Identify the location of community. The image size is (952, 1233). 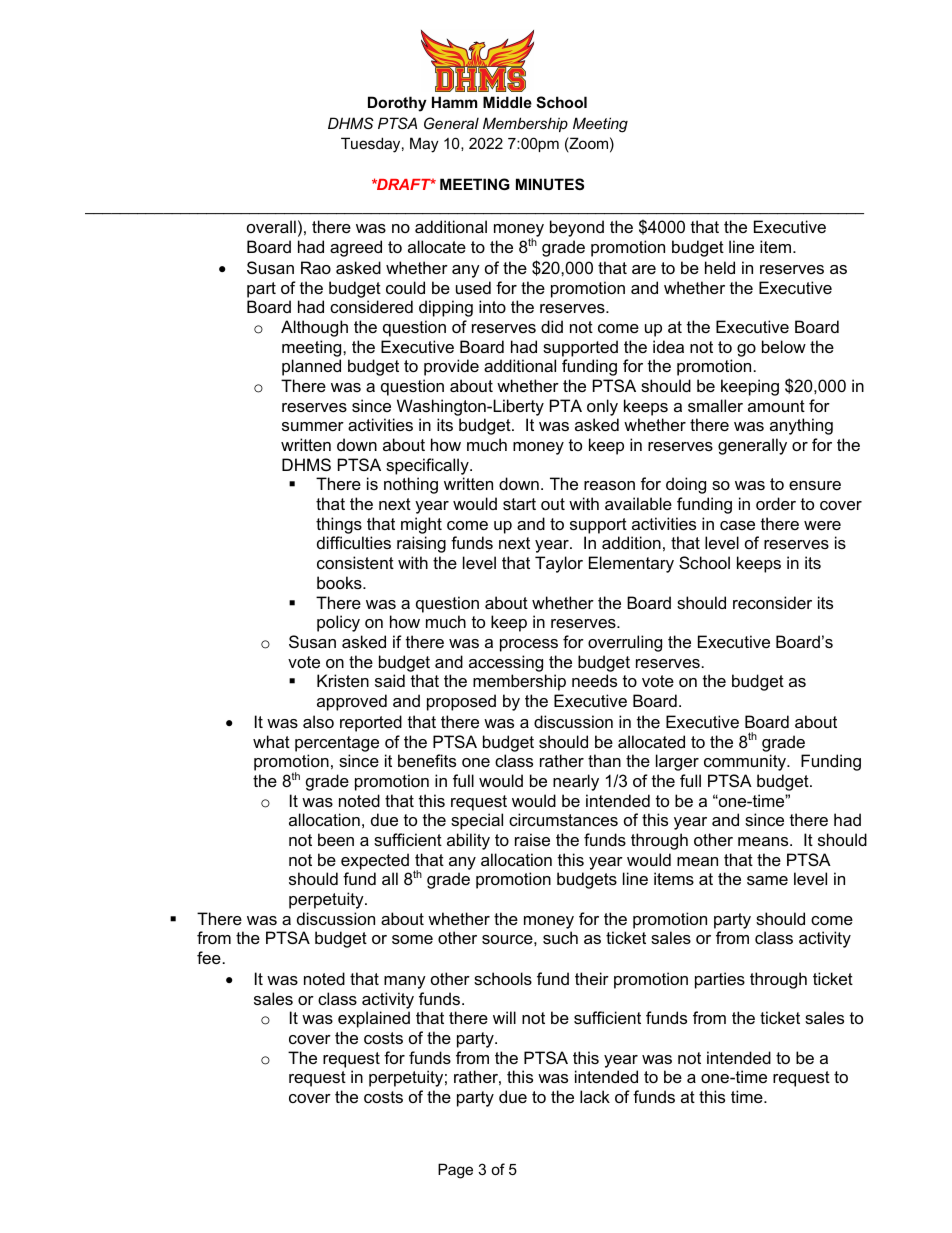
(746, 762).
